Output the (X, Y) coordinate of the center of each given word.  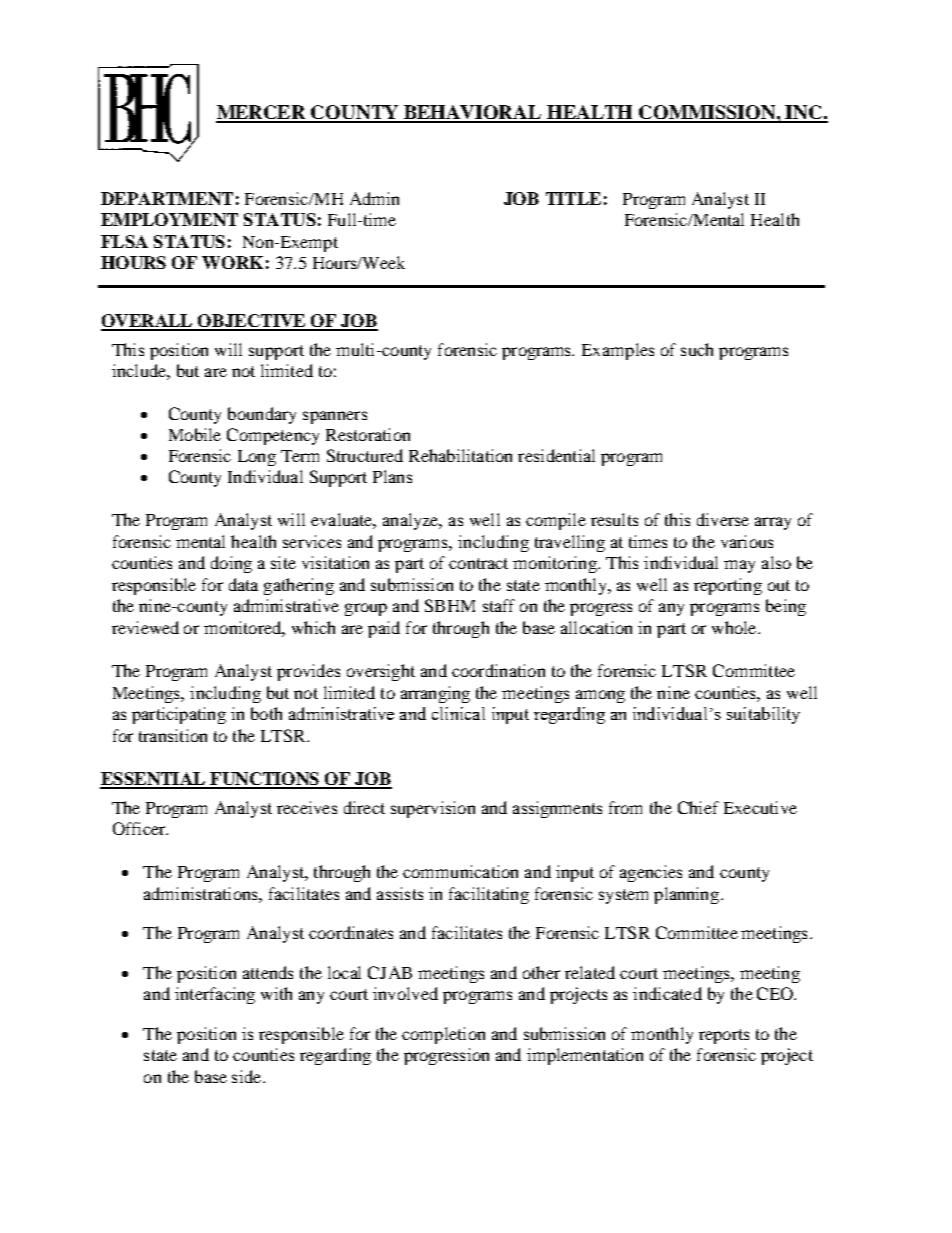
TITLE (573, 198)
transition (173, 735)
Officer (140, 828)
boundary (262, 415)
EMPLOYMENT (169, 219)
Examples (618, 351)
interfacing (215, 995)
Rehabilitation (460, 455)
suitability (763, 715)
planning (688, 895)
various (747, 541)
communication (460, 871)
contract (478, 563)
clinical (458, 713)
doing (231, 564)
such (697, 349)
